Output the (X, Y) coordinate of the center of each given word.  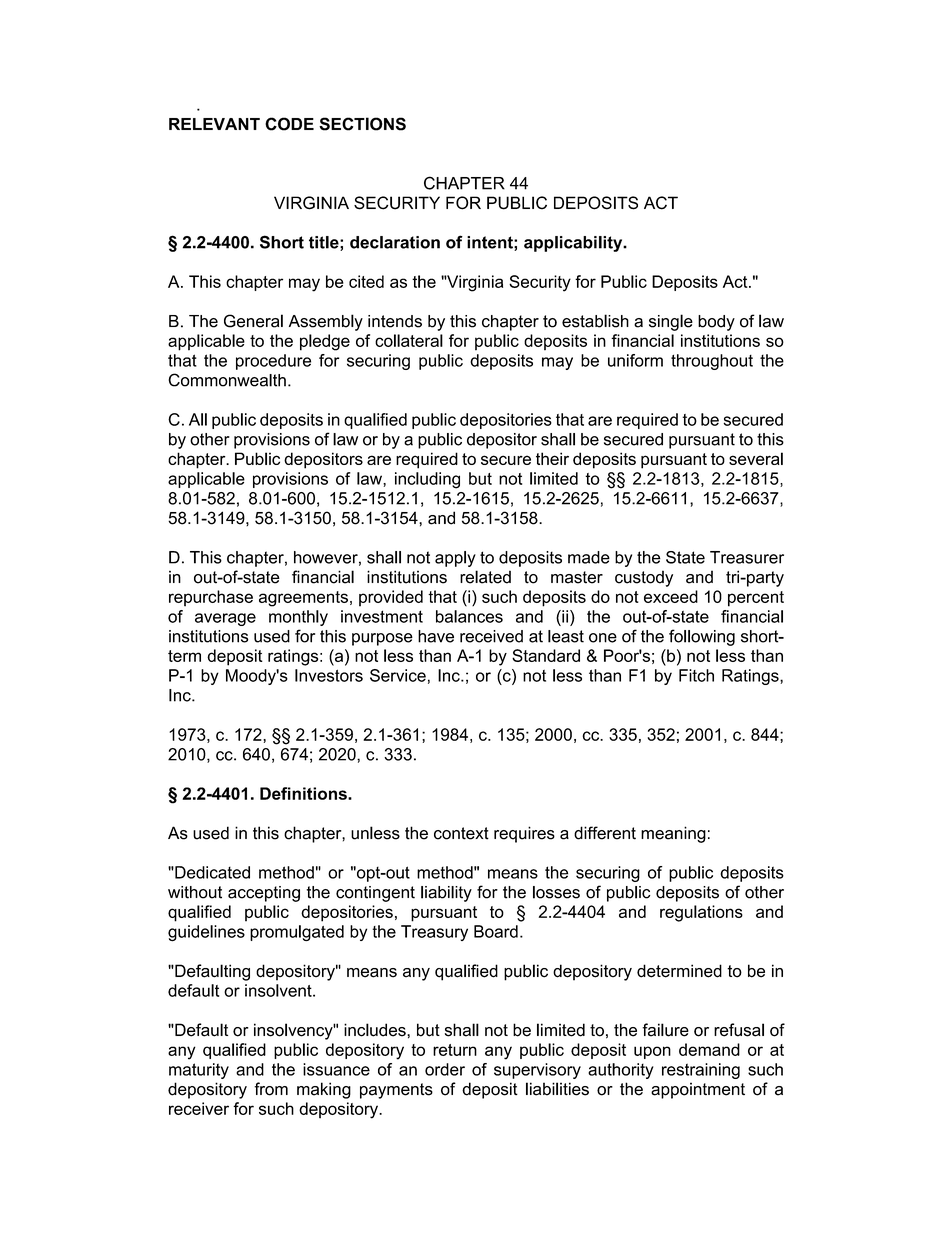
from (271, 1089)
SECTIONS (362, 124)
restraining (701, 1071)
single (671, 322)
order (445, 1069)
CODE (289, 124)
